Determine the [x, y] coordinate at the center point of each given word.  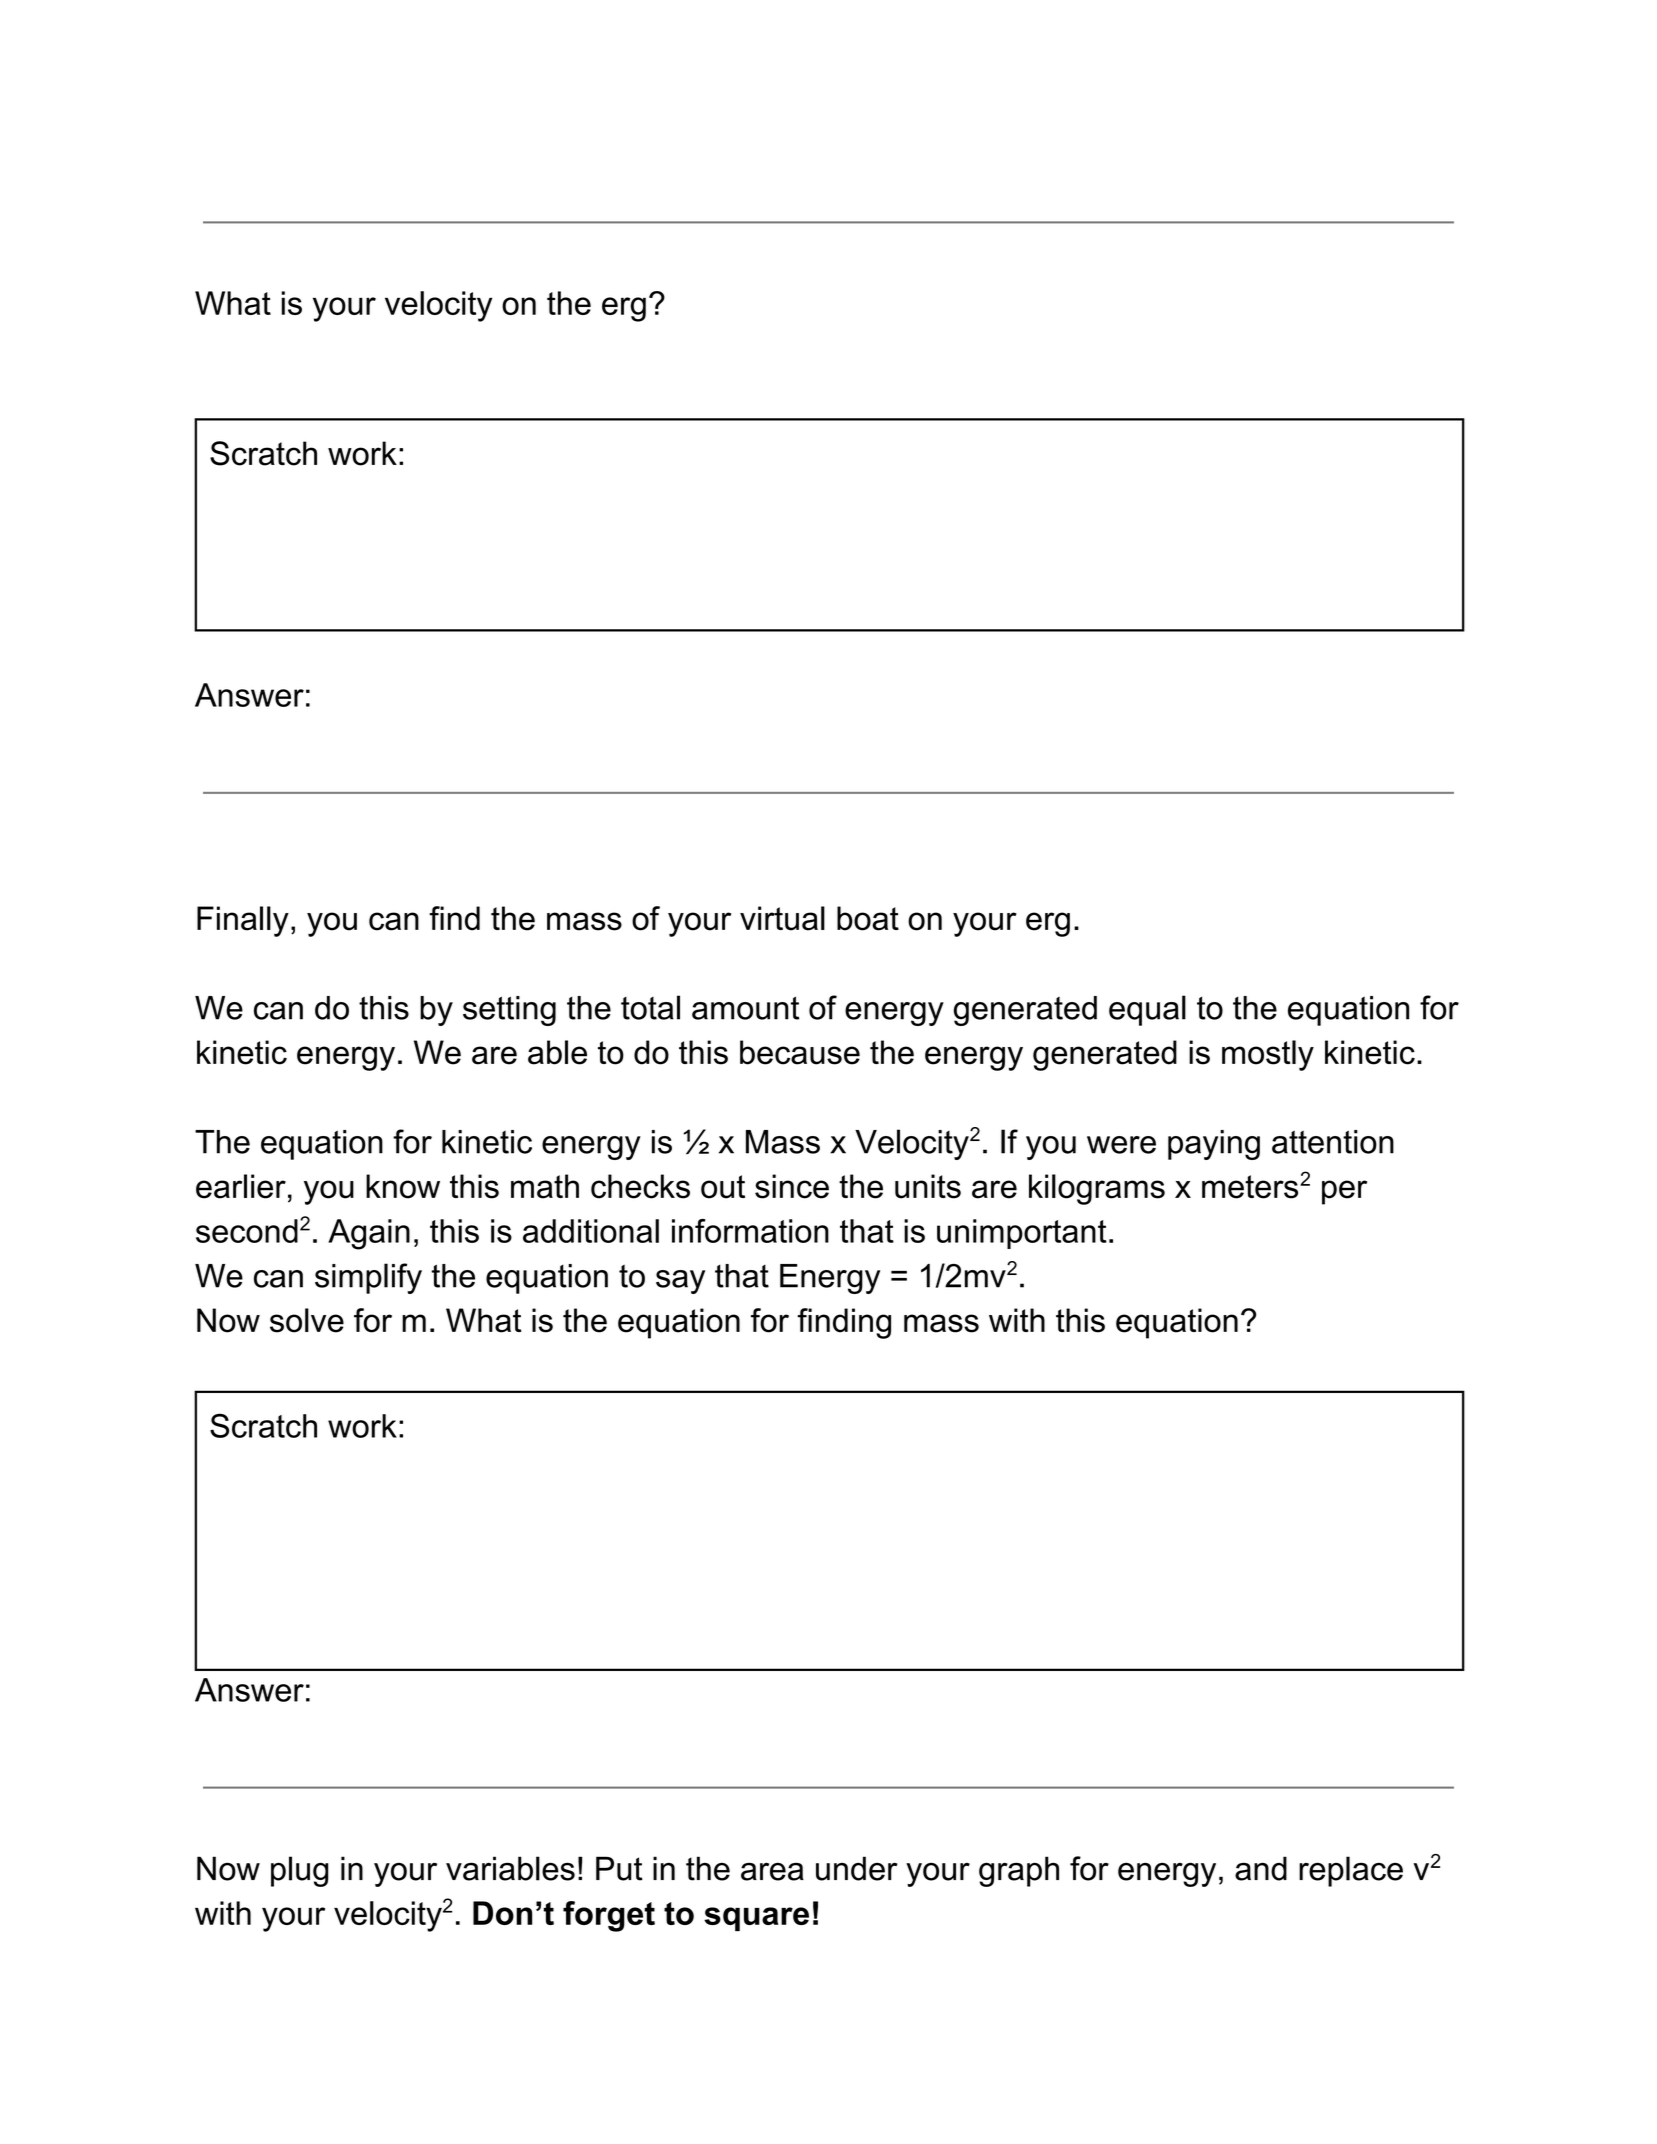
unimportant [1022, 1234]
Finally [243, 921]
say [680, 1282]
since [792, 1186]
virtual [782, 918]
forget [609, 1916]
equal [1147, 1010]
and [1261, 1868]
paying [1214, 1145]
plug [300, 1871]
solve [307, 1320]
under [857, 1868]
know [403, 1186]
